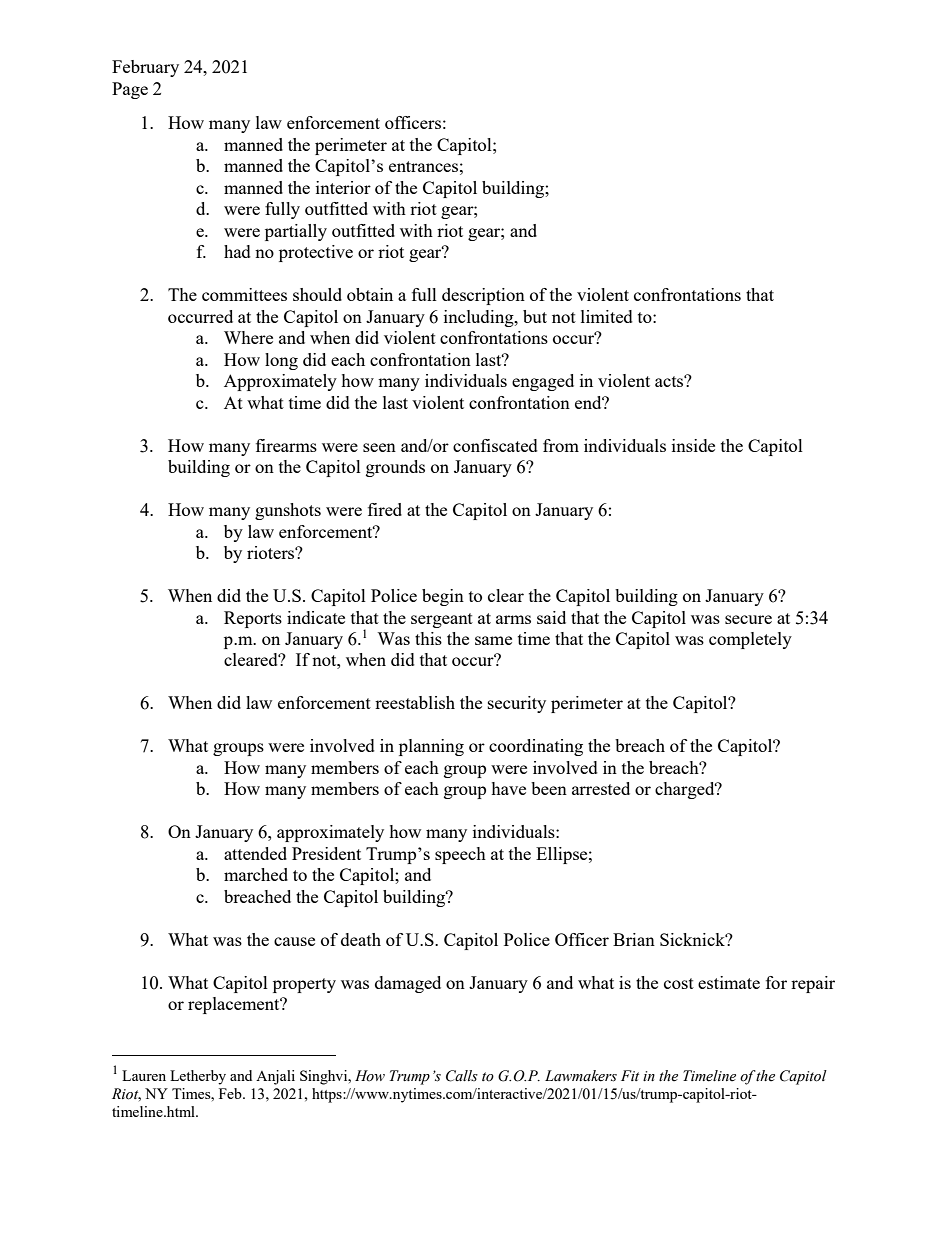 The height and width of the screenshot is (1233, 952). Describe the element at coordinates (495, 445) in the screenshot. I see `confiscated` at that location.
